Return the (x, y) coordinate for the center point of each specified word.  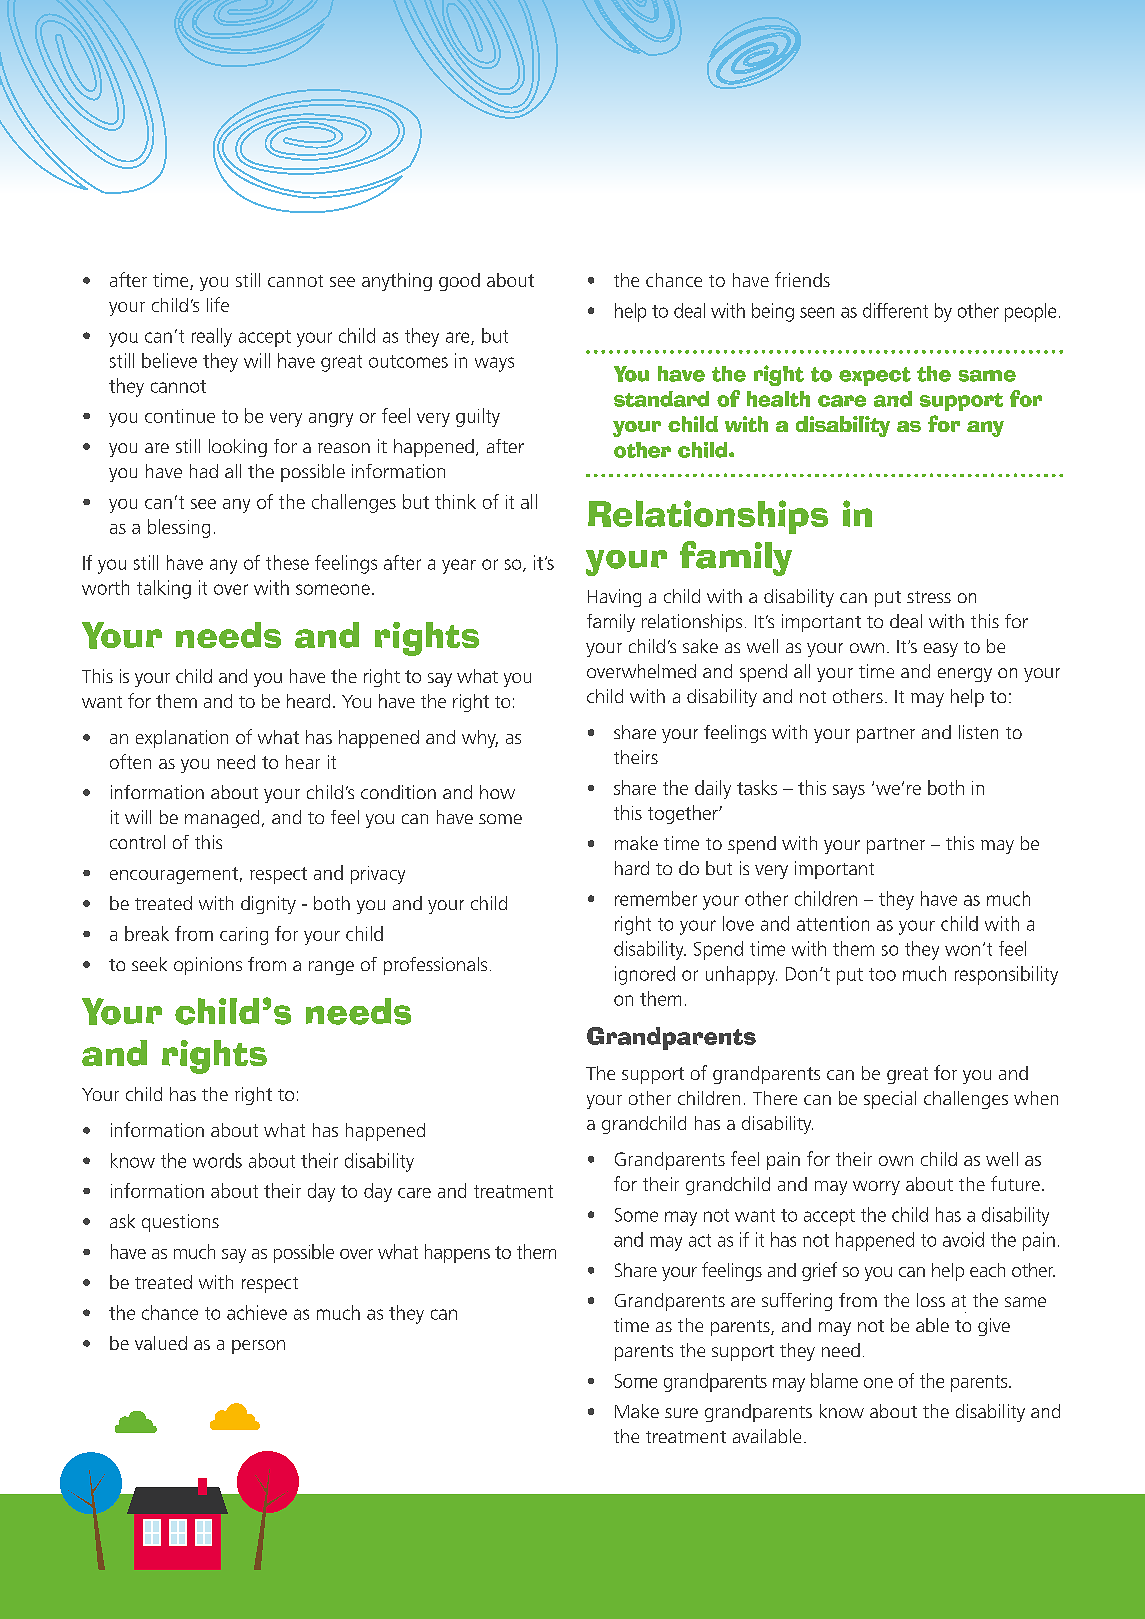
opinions (208, 966)
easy (941, 650)
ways (494, 364)
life (218, 304)
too (882, 974)
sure (681, 1413)
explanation (182, 739)
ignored (645, 975)
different (895, 310)
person (258, 1347)
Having (614, 598)
